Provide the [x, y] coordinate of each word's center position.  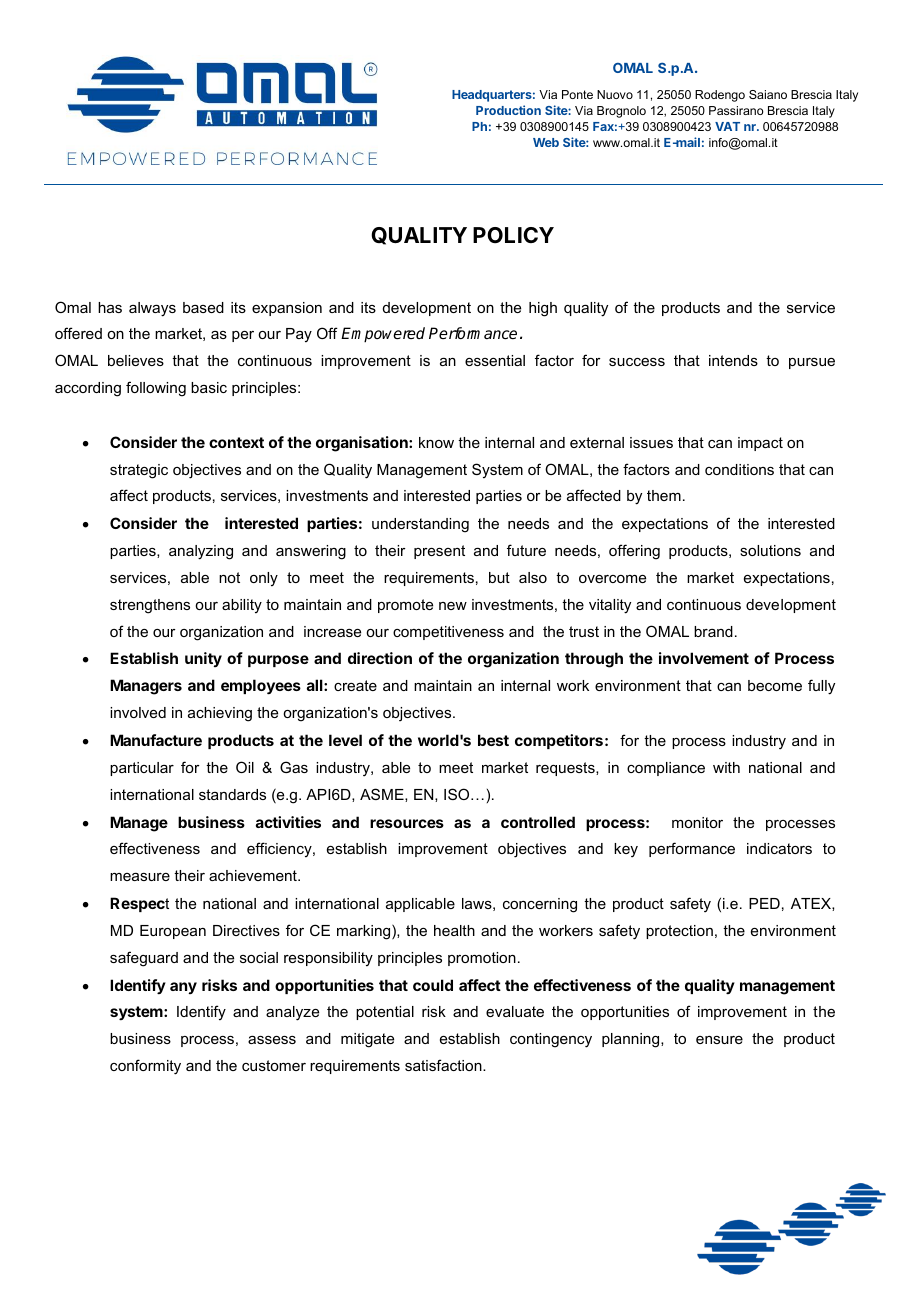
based [203, 307]
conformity [145, 1067]
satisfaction [444, 1065]
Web [546, 142]
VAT [727, 126]
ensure [719, 1040]
